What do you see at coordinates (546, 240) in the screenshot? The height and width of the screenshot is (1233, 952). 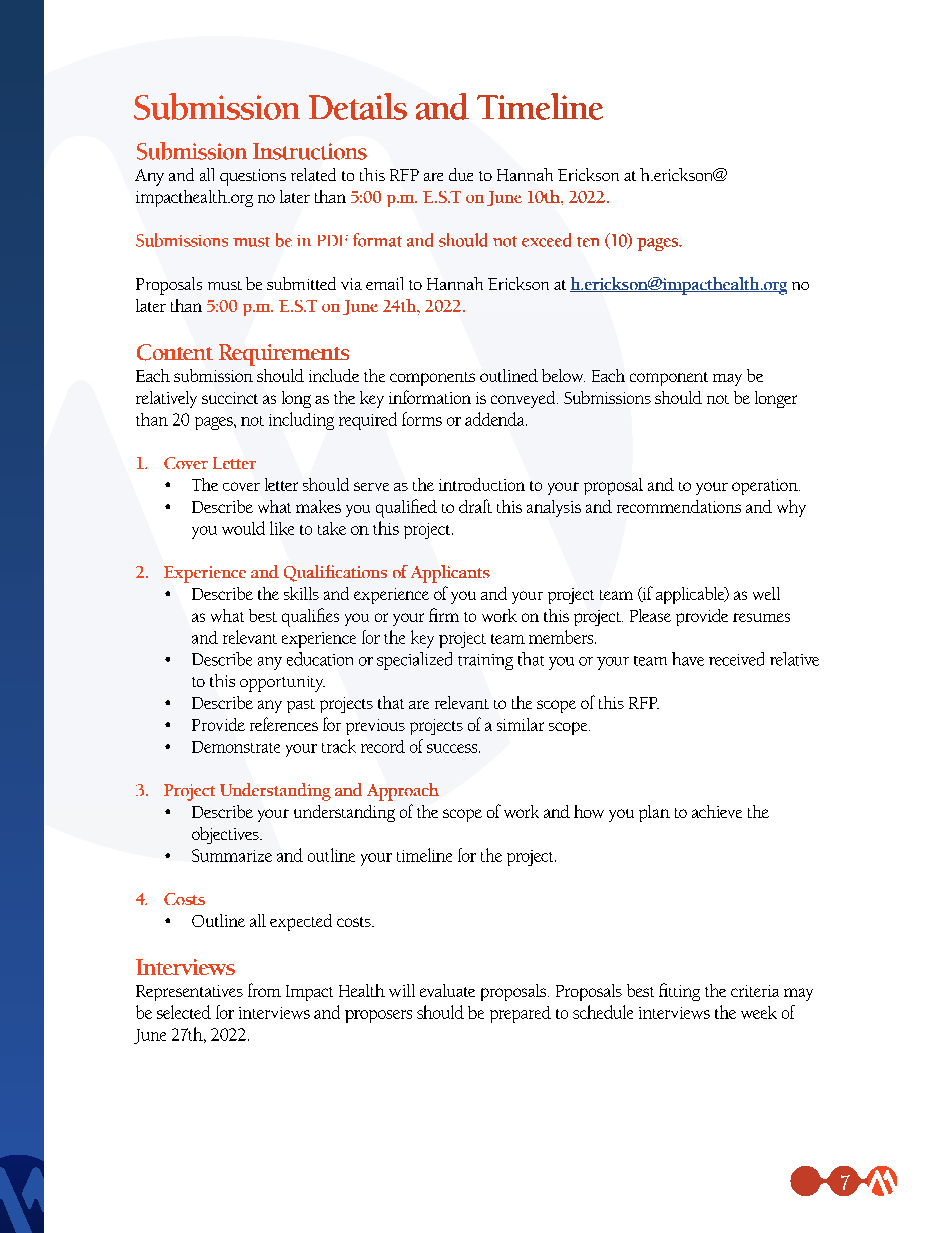 I see `exceed` at bounding box center [546, 240].
